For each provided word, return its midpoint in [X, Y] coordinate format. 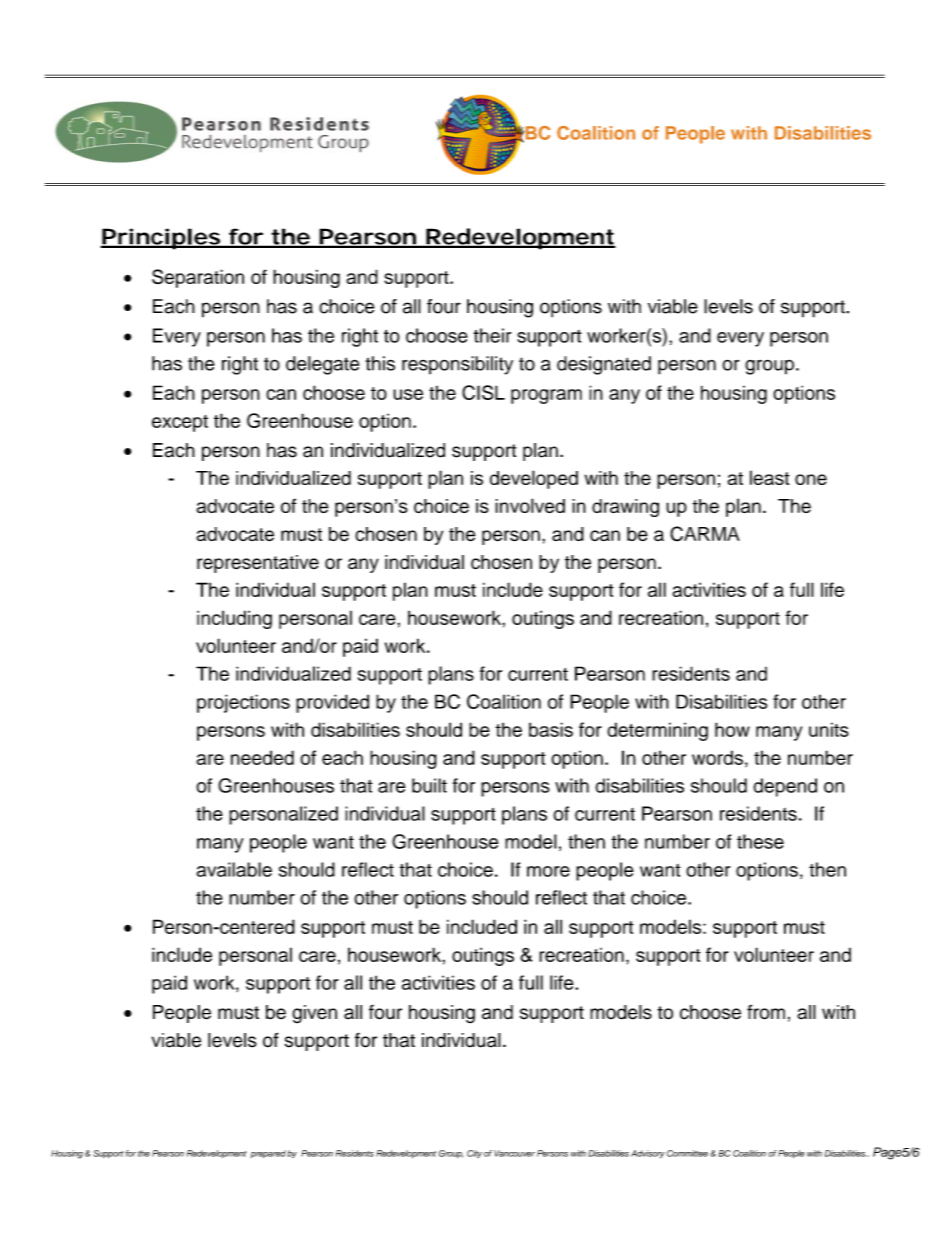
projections [243, 703]
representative [258, 564]
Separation [198, 278]
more [548, 871]
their [492, 335]
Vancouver [514, 1153]
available [234, 869]
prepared [268, 1154]
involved [530, 505]
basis [551, 729]
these [760, 841]
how [732, 729]
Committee [687, 1153]
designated [604, 365]
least [770, 477]
